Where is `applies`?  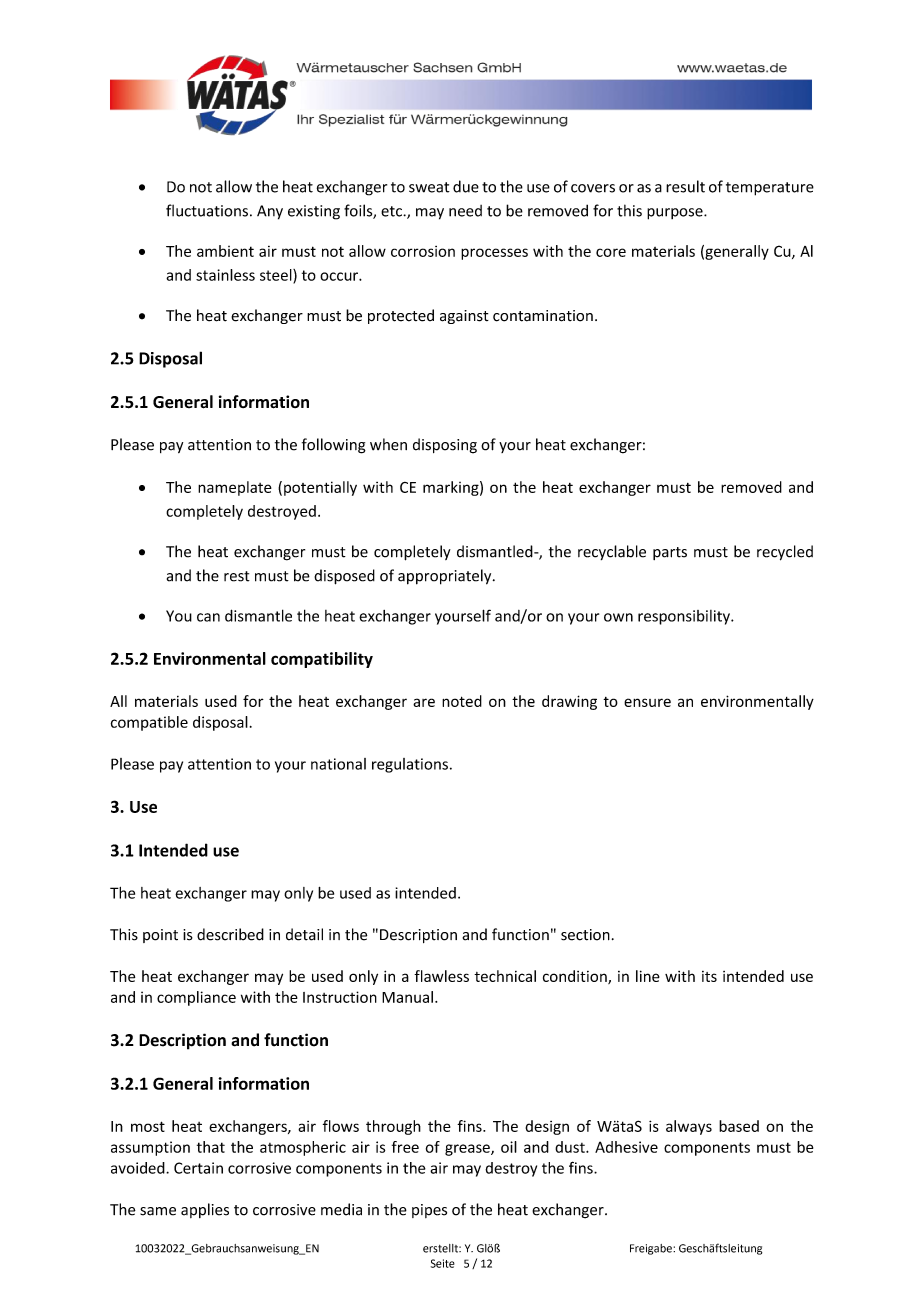
applies is located at coordinates (205, 1210).
